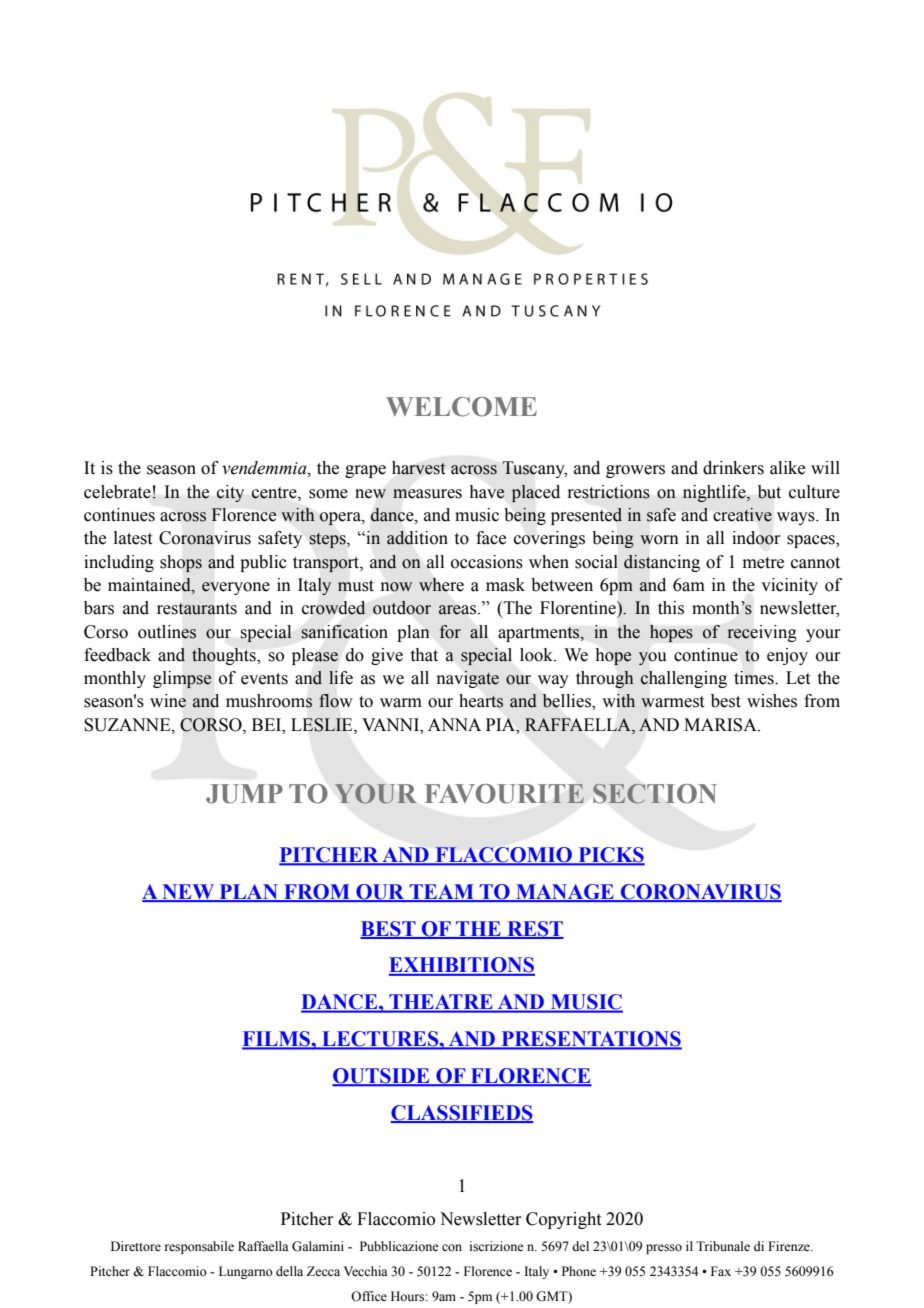  I want to click on WELCOME, so click(461, 407).
